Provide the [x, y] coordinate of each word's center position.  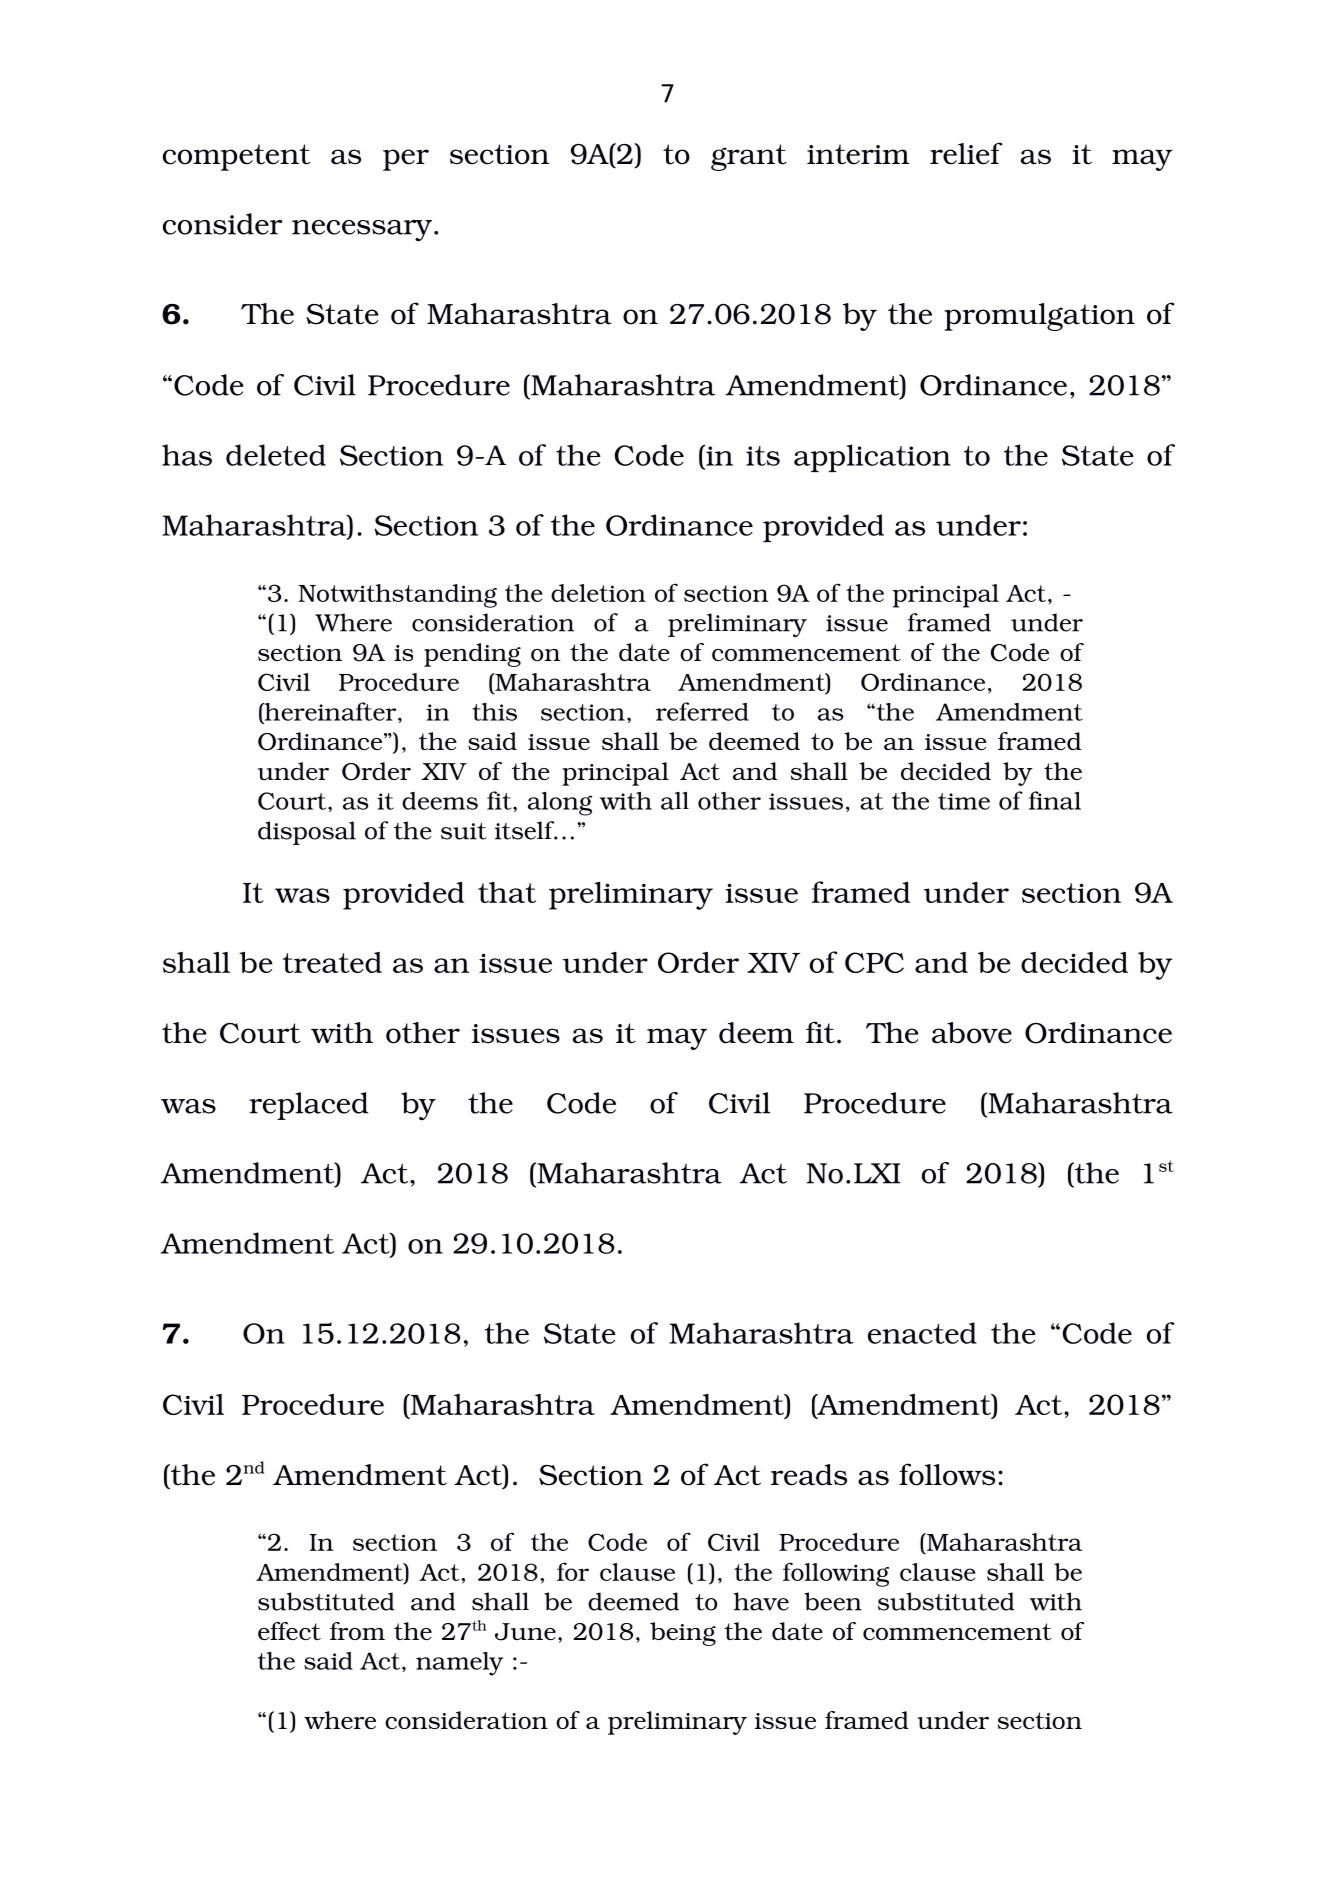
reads [809, 1475]
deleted [276, 455]
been [833, 1601]
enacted [922, 1333]
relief [966, 153]
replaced [308, 1106]
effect [289, 1631]
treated [332, 962]
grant [749, 157]
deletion [598, 593]
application [872, 458]
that [507, 892]
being [683, 1634]
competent [237, 157]
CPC [874, 962]
